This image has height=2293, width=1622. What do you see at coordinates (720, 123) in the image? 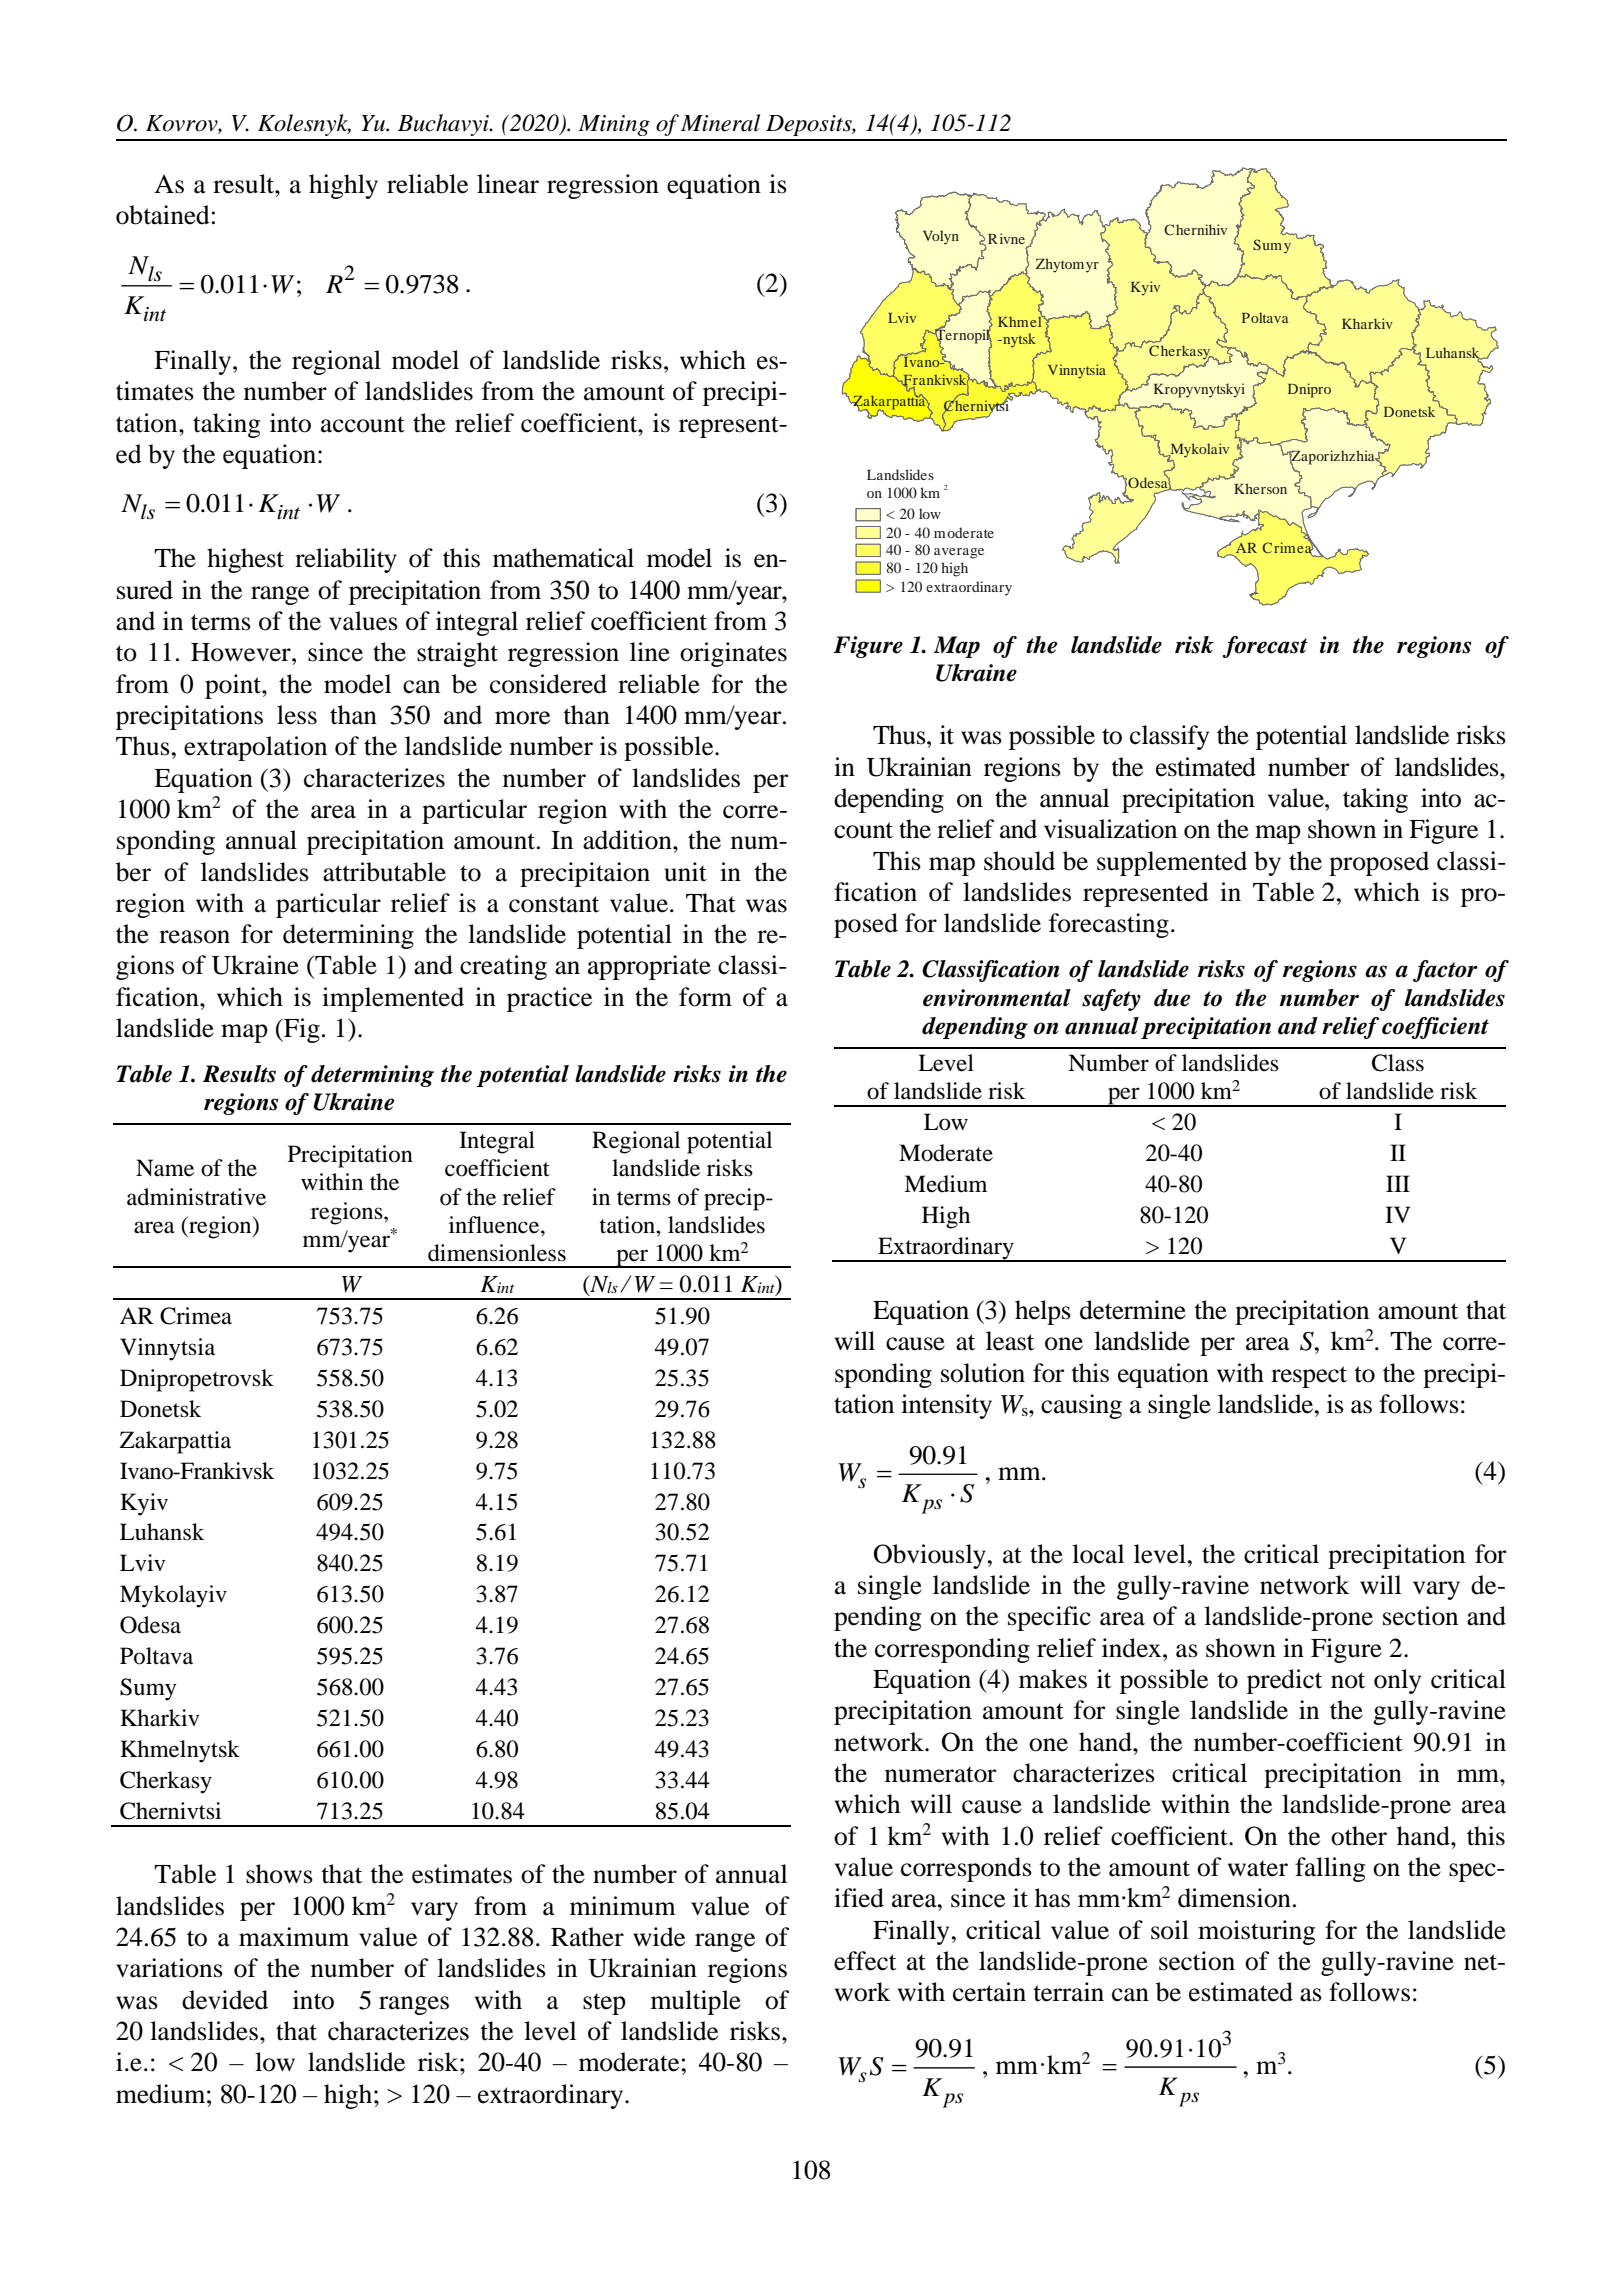
I see `Mineral` at bounding box center [720, 123].
